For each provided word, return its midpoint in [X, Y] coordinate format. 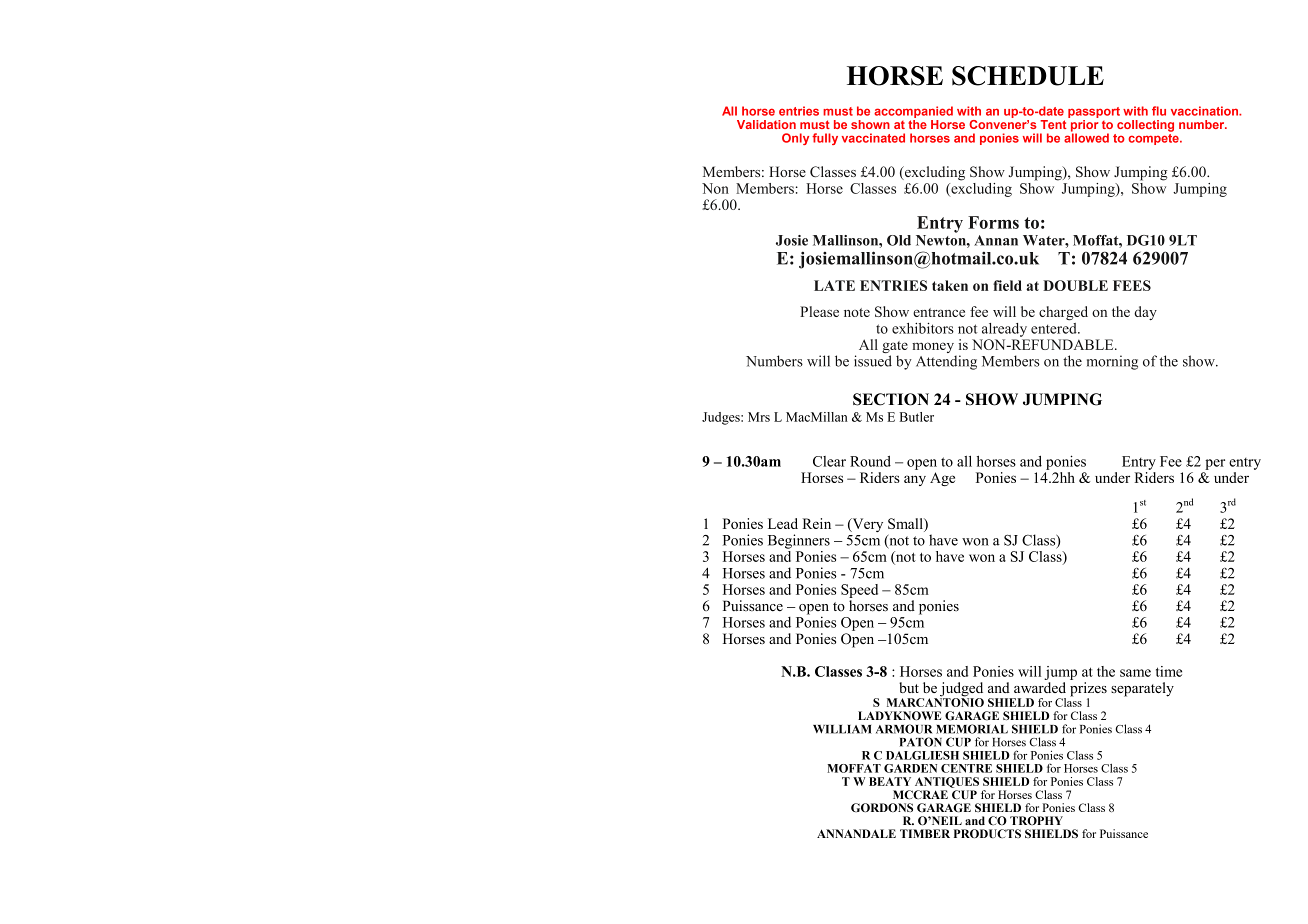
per [1215, 464]
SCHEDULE [1028, 76]
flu [1159, 111]
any [915, 480]
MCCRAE [920, 794]
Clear [829, 461]
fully [825, 139]
